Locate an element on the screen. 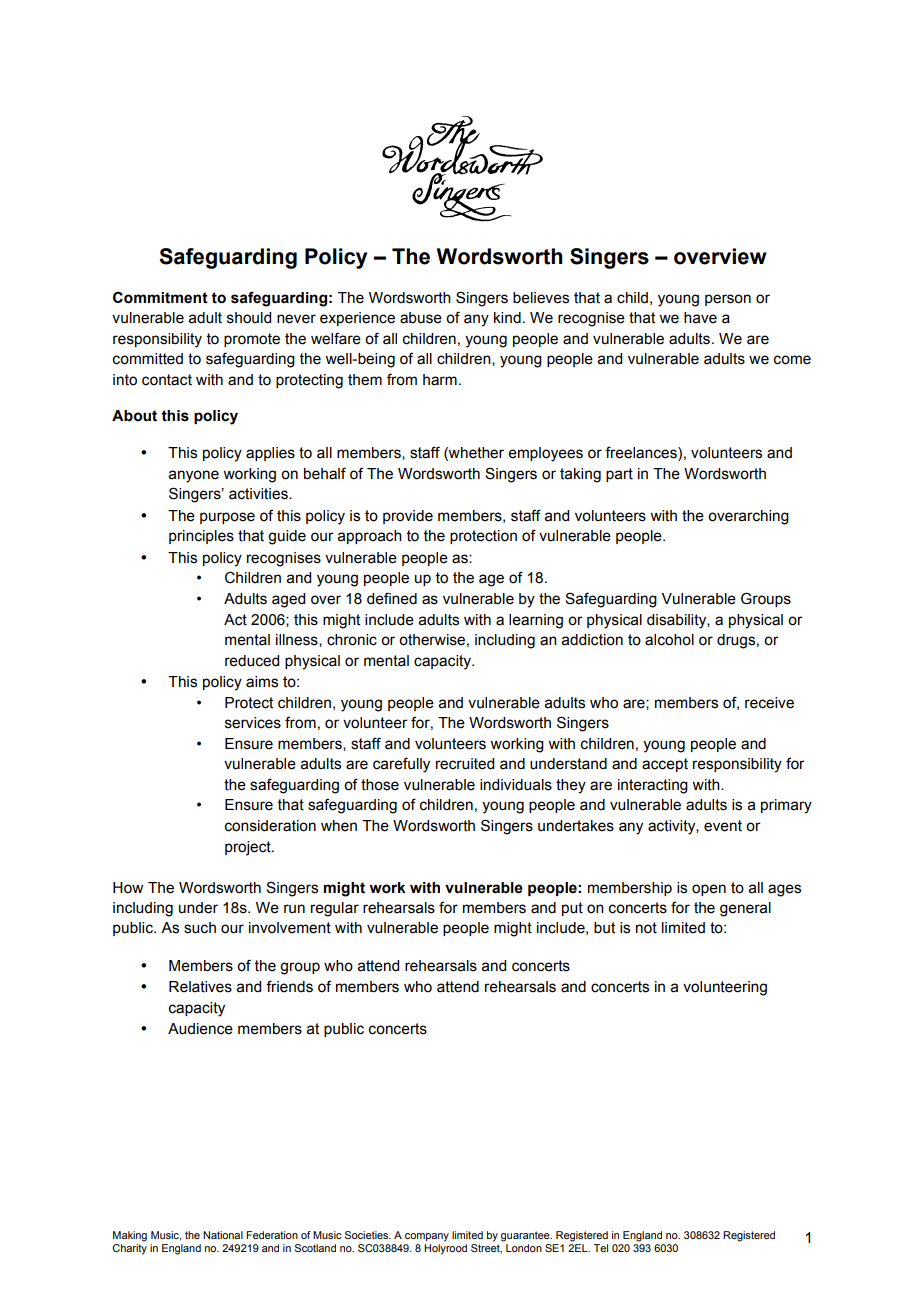  Tel is located at coordinates (601, 1248).
